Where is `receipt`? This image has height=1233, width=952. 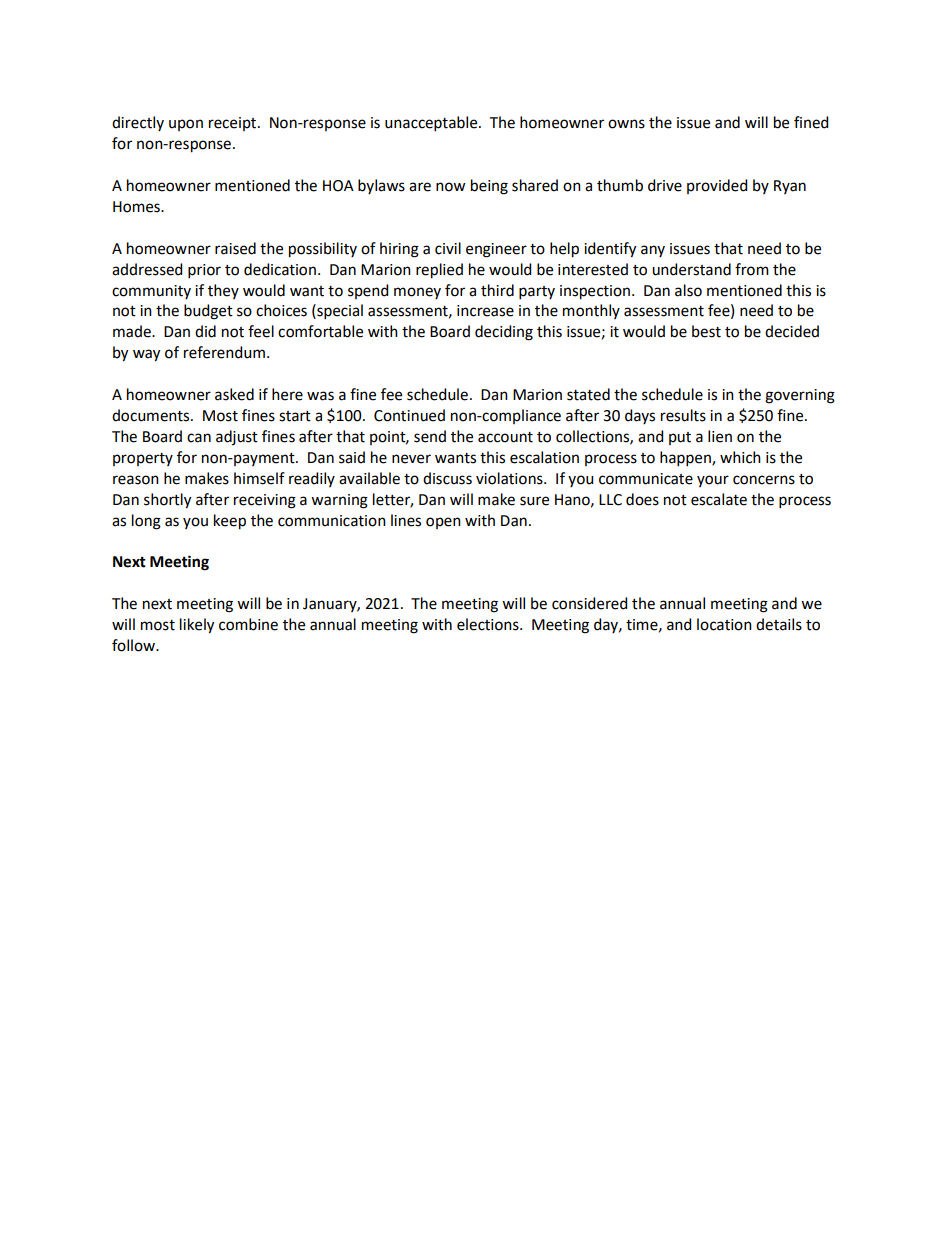 receipt is located at coordinates (234, 124).
